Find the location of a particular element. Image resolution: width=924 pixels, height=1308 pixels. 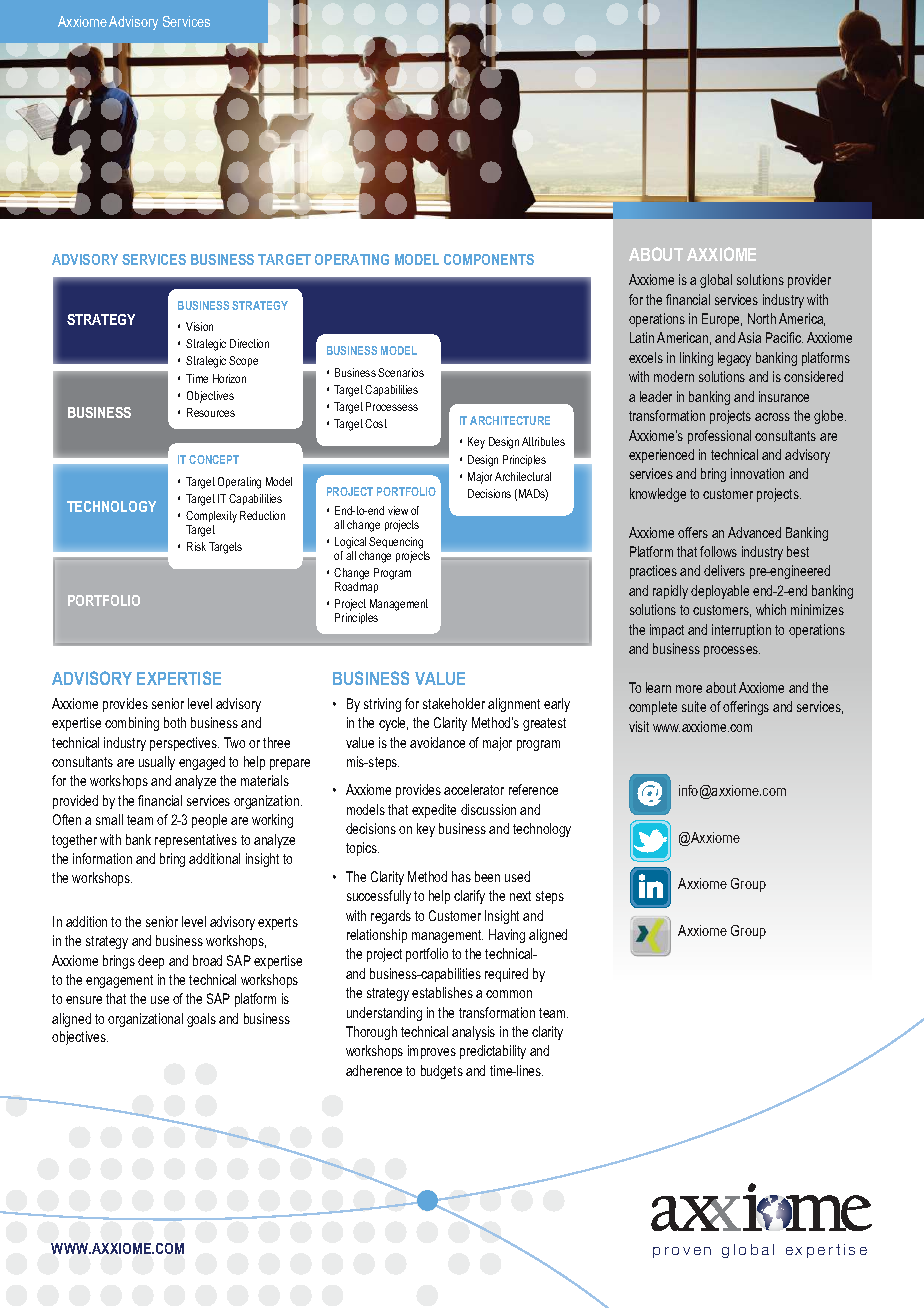

improves is located at coordinates (432, 1052).
